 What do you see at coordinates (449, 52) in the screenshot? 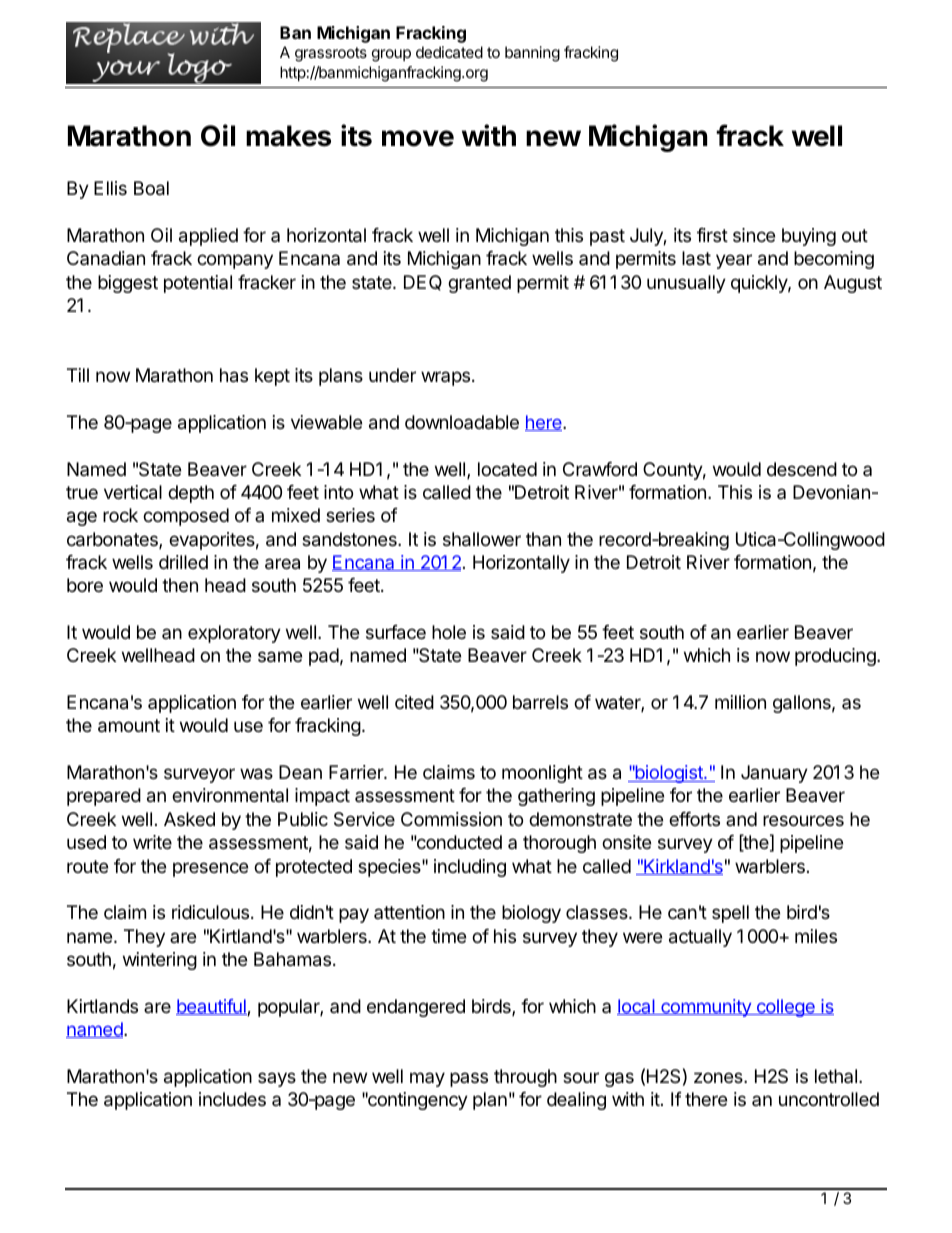
I see `dedicated` at bounding box center [449, 52].
